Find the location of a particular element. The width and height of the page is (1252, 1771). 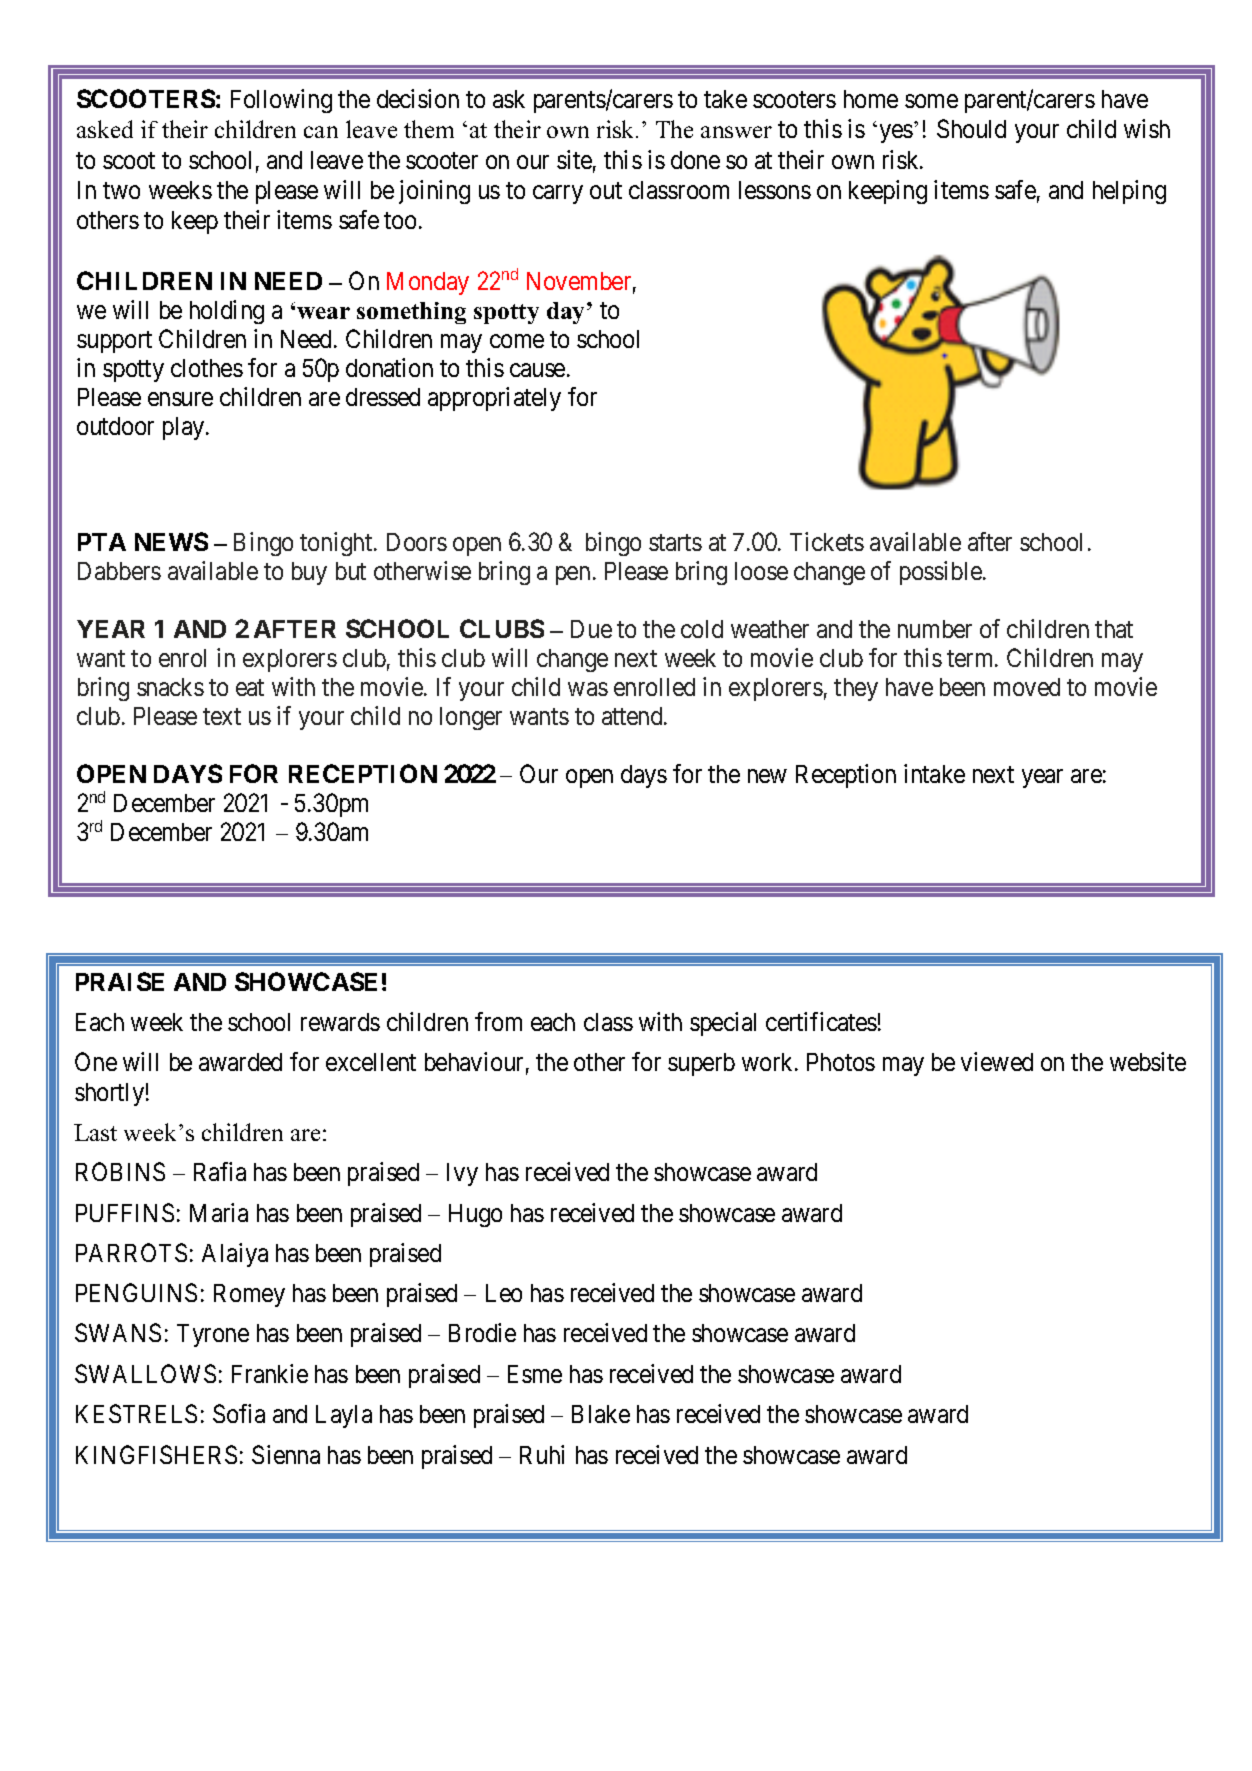

Blake is located at coordinates (601, 1414).
